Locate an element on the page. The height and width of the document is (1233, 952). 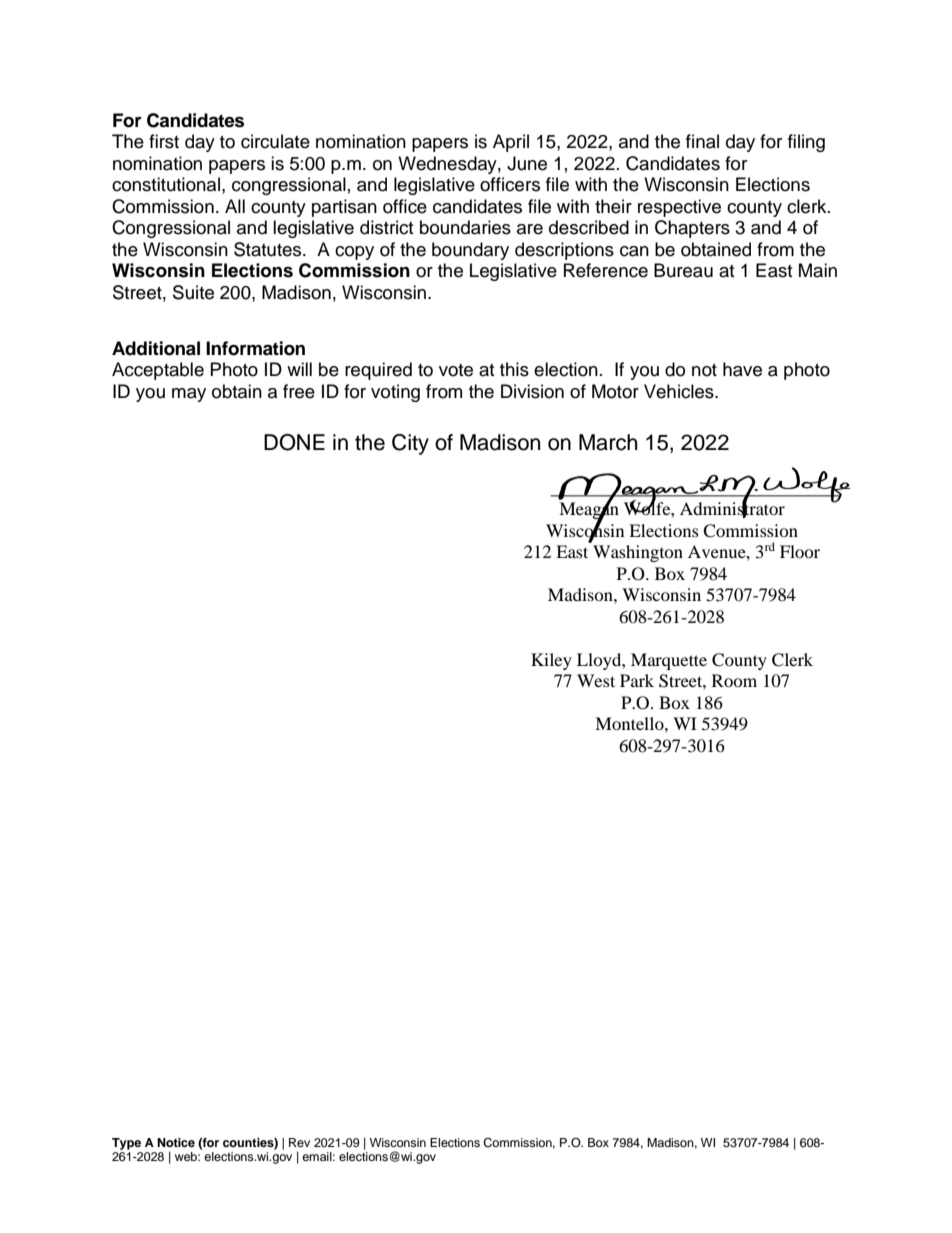
Floor is located at coordinates (800, 551).
